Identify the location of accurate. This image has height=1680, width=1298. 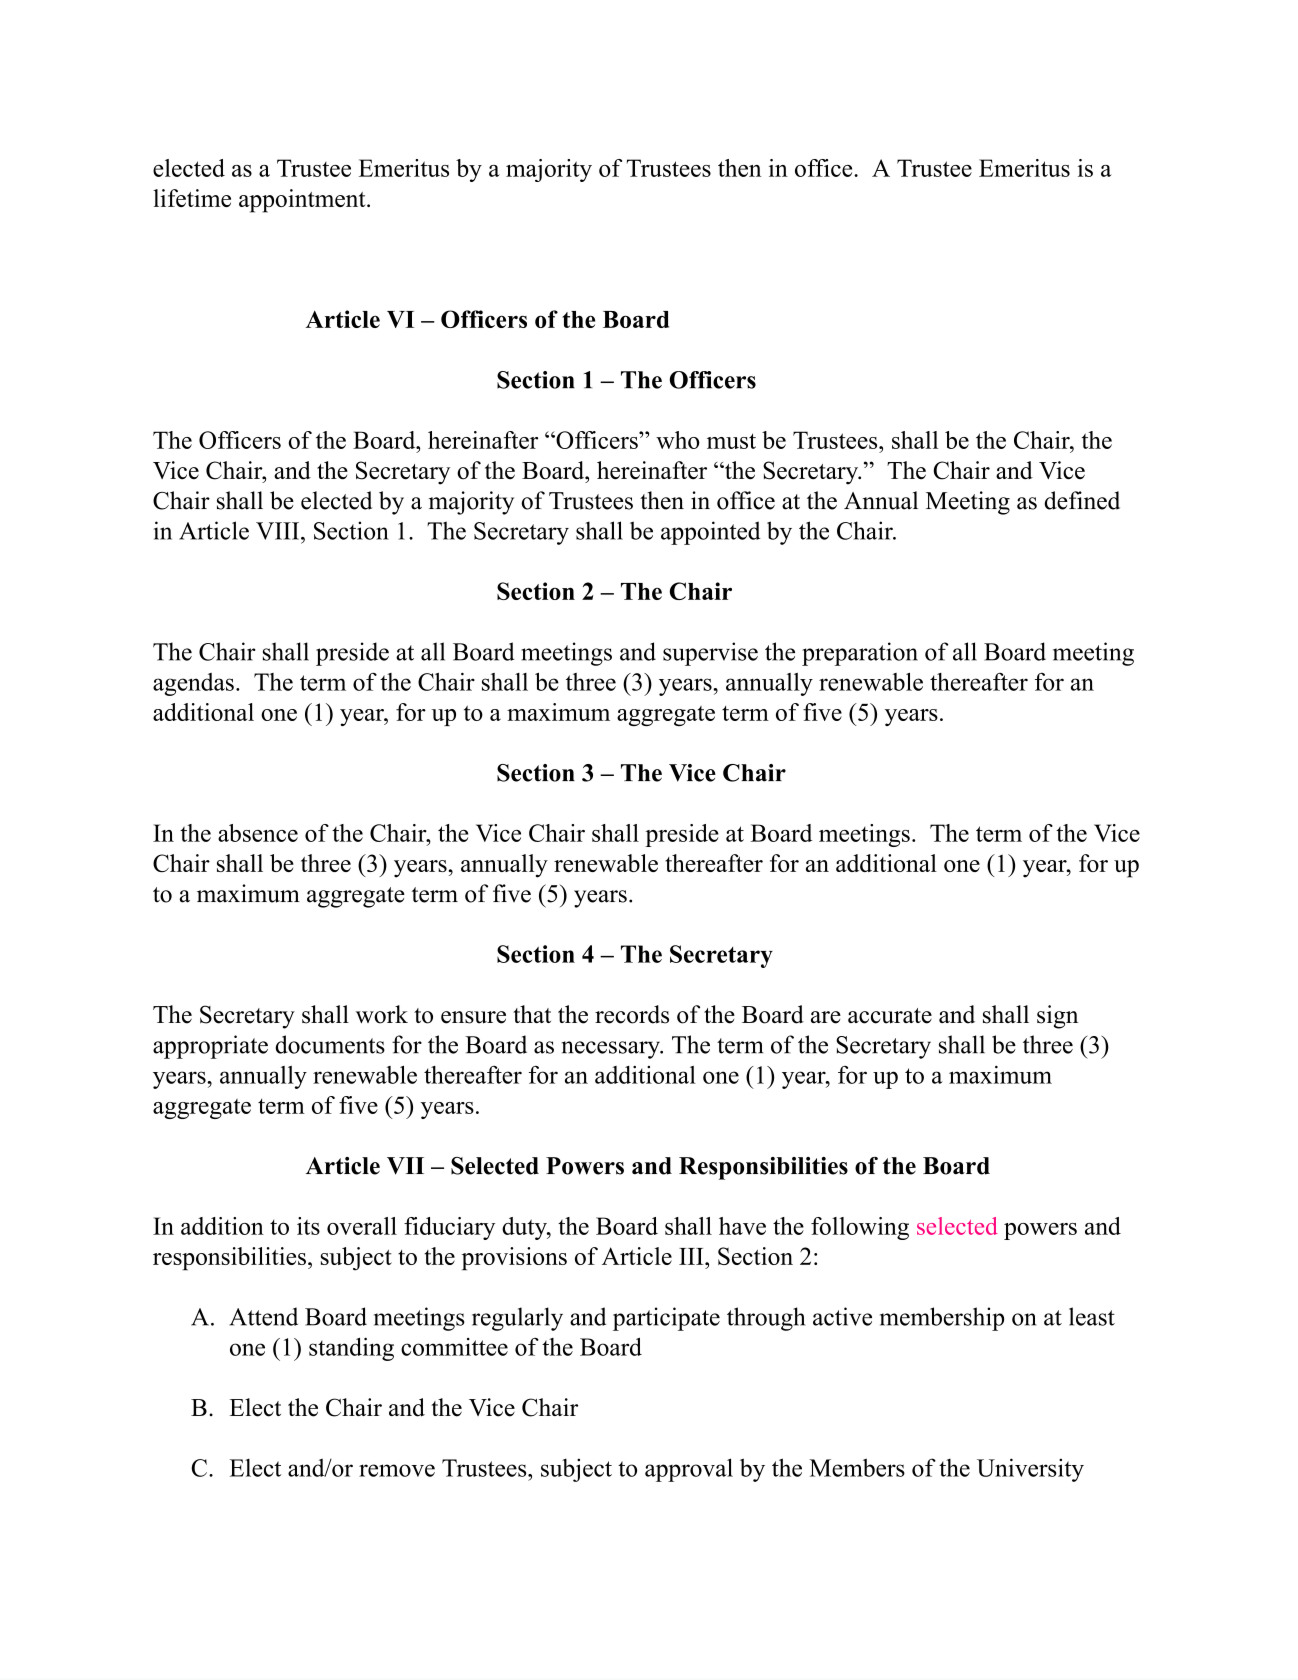
(890, 1016).
